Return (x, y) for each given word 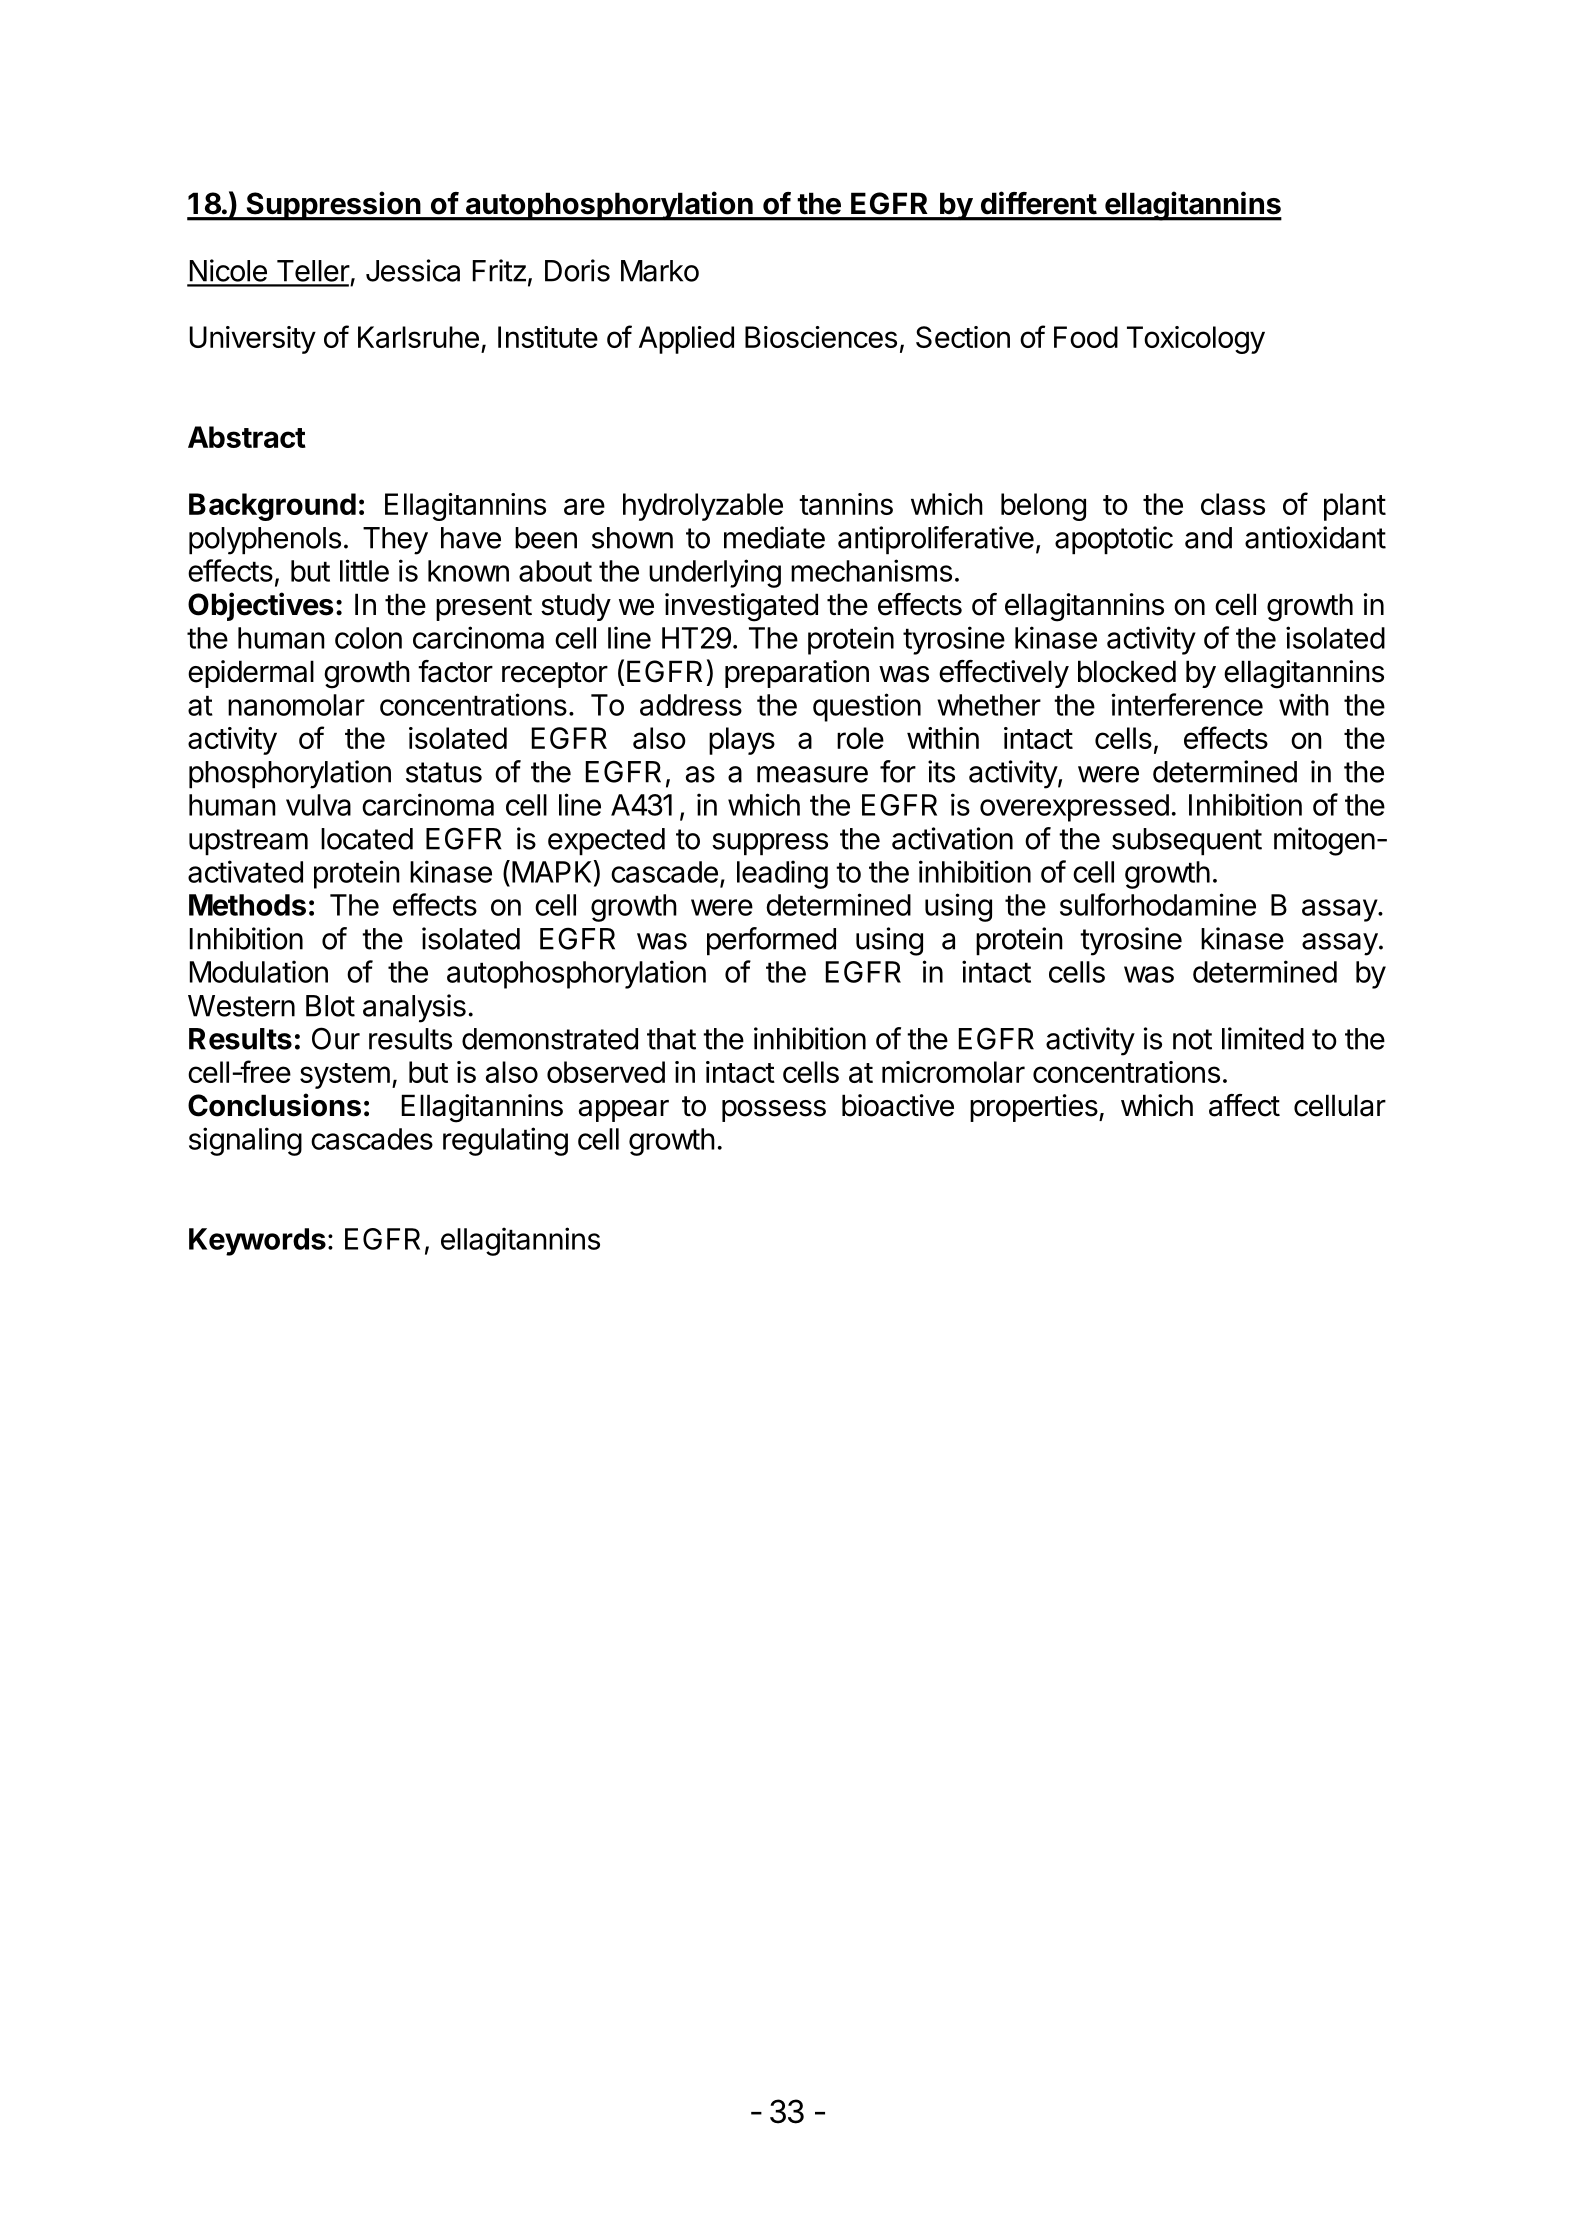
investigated (741, 607)
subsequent (1187, 842)
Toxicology (1196, 340)
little (364, 570)
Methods (247, 905)
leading (782, 874)
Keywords (257, 1242)
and (1208, 538)
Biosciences (821, 337)
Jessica (413, 270)
